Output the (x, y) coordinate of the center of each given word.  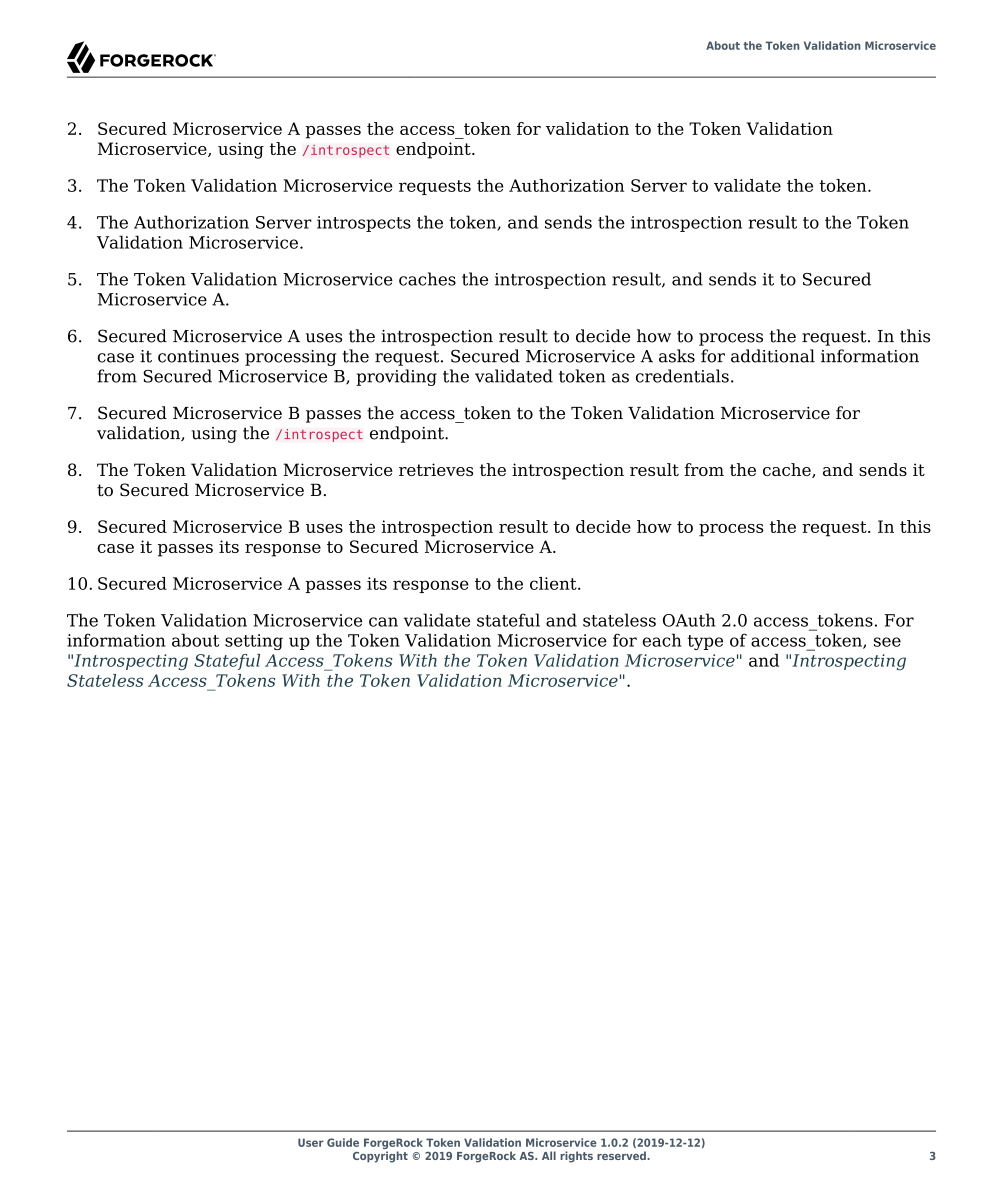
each (662, 640)
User (311, 1142)
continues (198, 356)
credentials (682, 376)
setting (254, 642)
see (887, 642)
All (549, 1155)
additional (773, 356)
